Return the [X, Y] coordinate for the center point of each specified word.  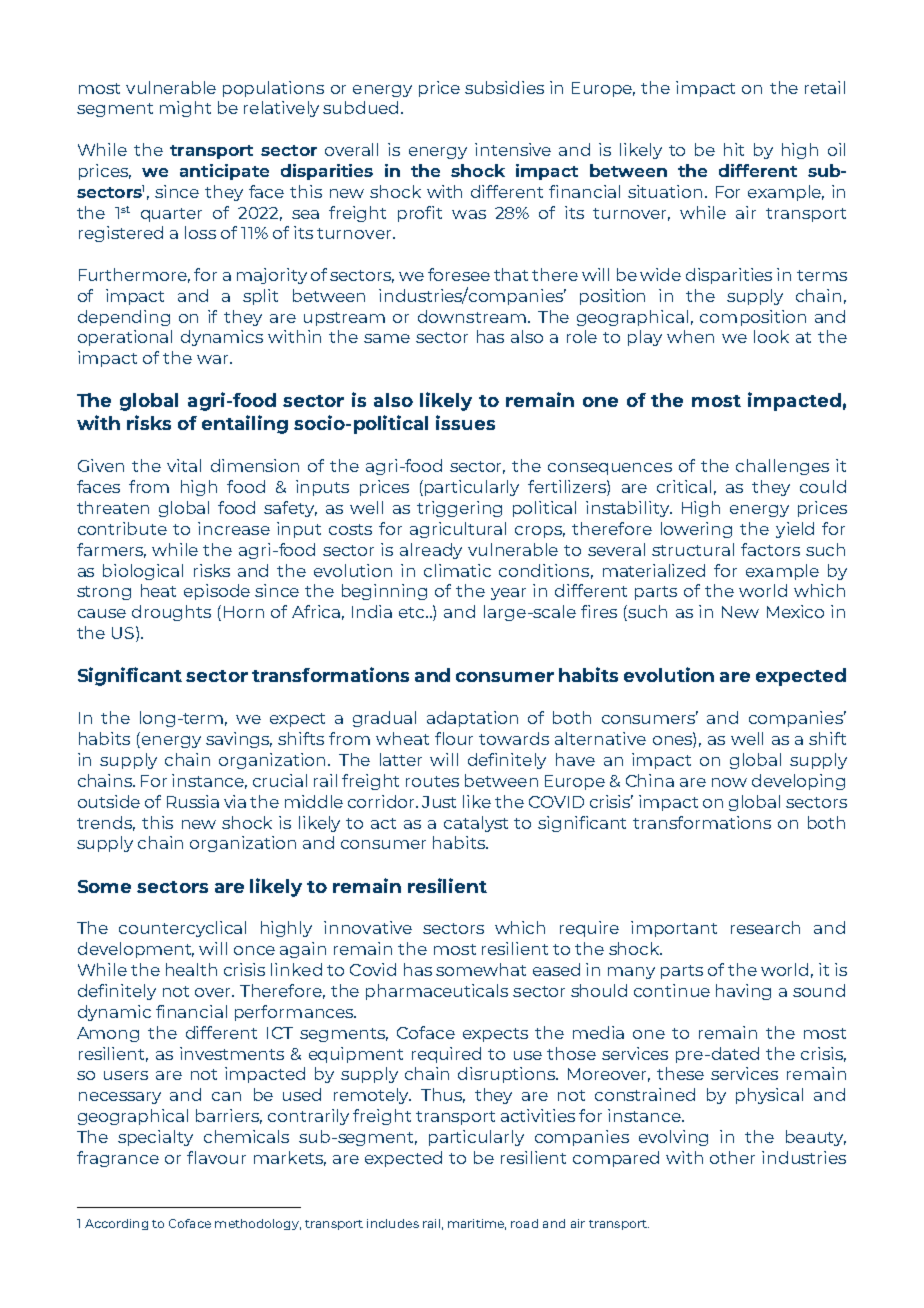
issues [465, 422]
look [771, 336]
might [185, 109]
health [191, 969]
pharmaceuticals [437, 992]
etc [413, 612]
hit [734, 149]
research [765, 927]
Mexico [795, 611]
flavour [216, 1157]
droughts [171, 613]
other [732, 1157]
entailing [245, 424]
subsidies [504, 87]
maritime [477, 1224]
